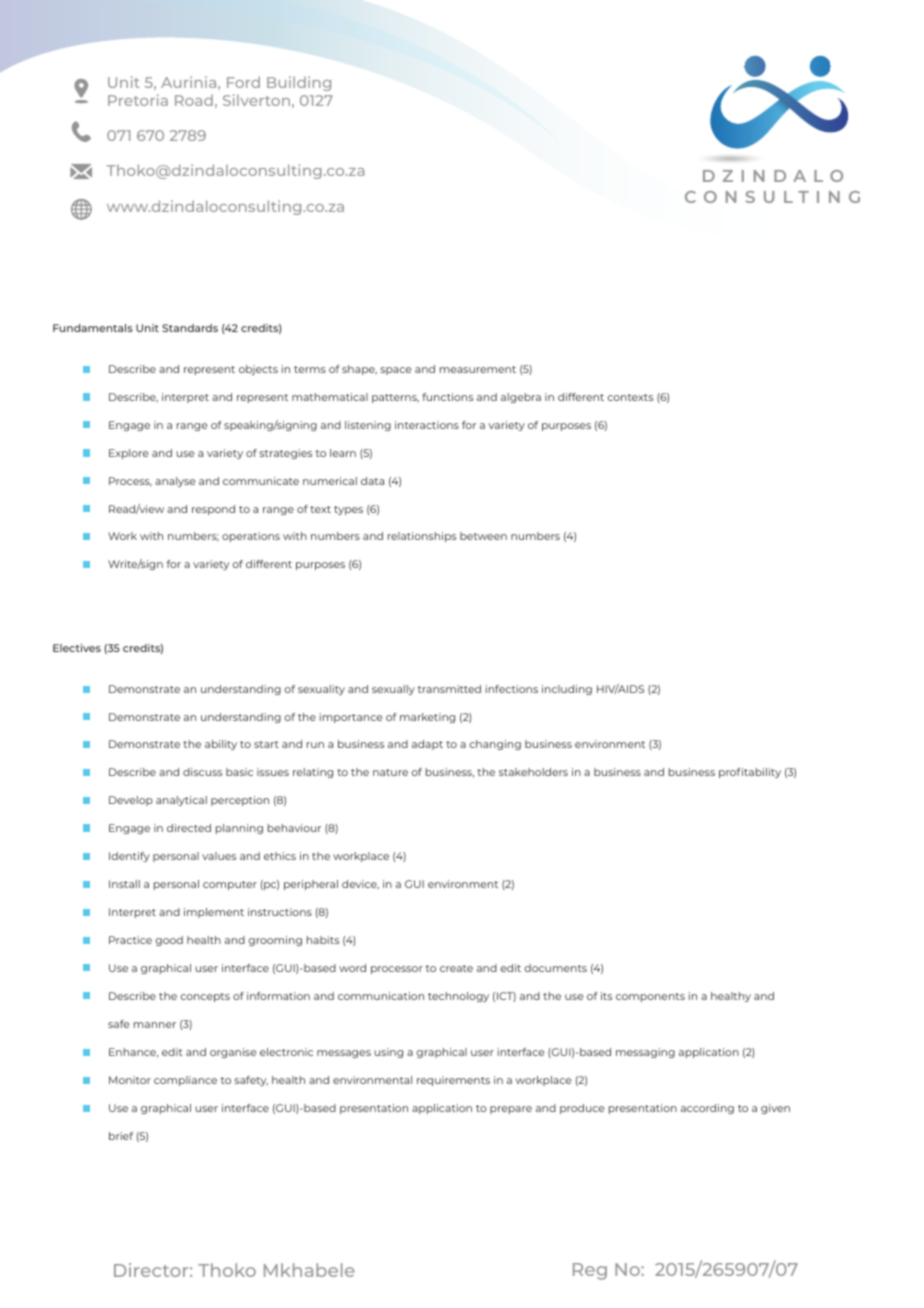 The width and height of the screenshot is (924, 1308). Describe the element at coordinates (458, 997) in the screenshot. I see `technology` at that location.
